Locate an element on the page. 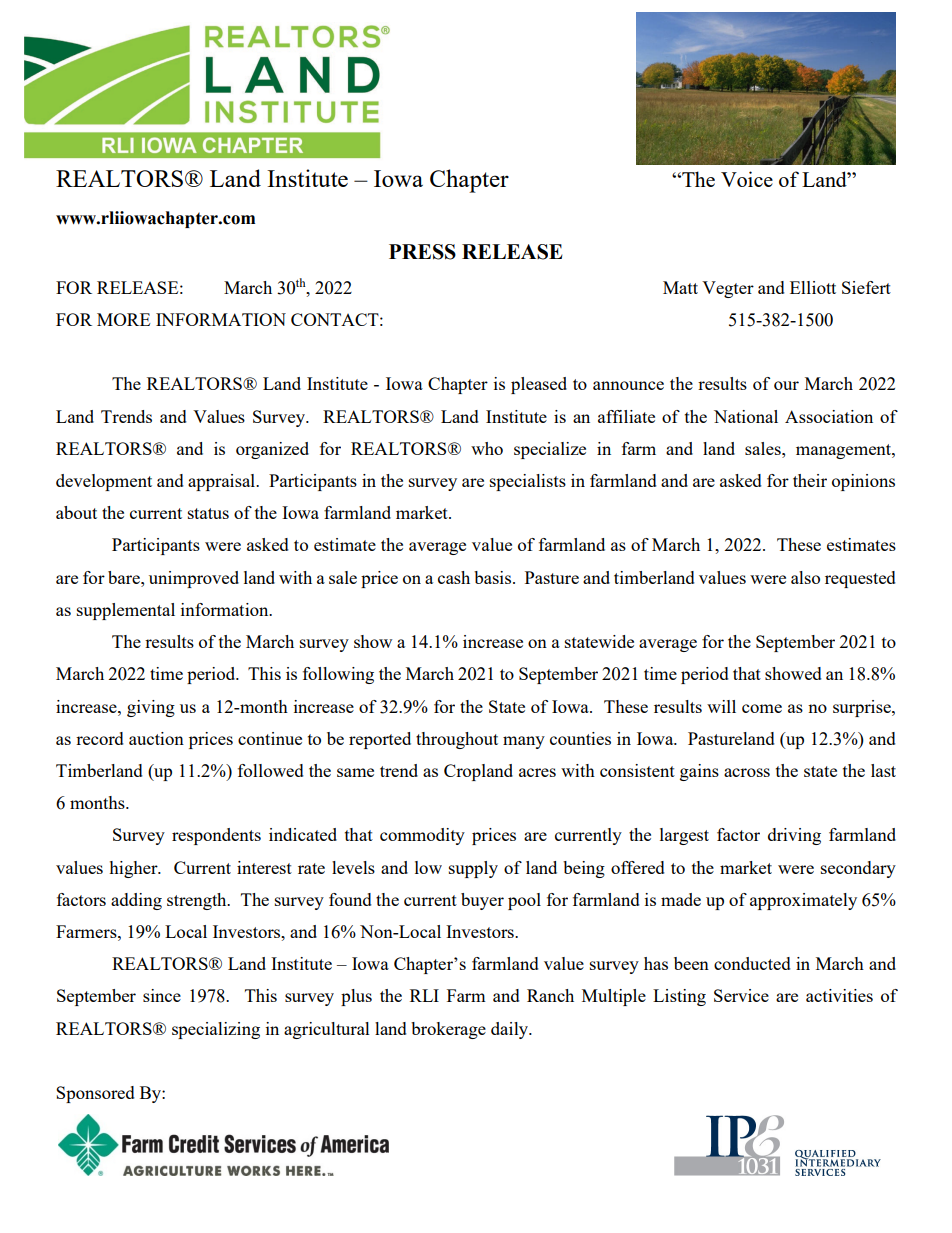  Voice is located at coordinates (747, 179).
